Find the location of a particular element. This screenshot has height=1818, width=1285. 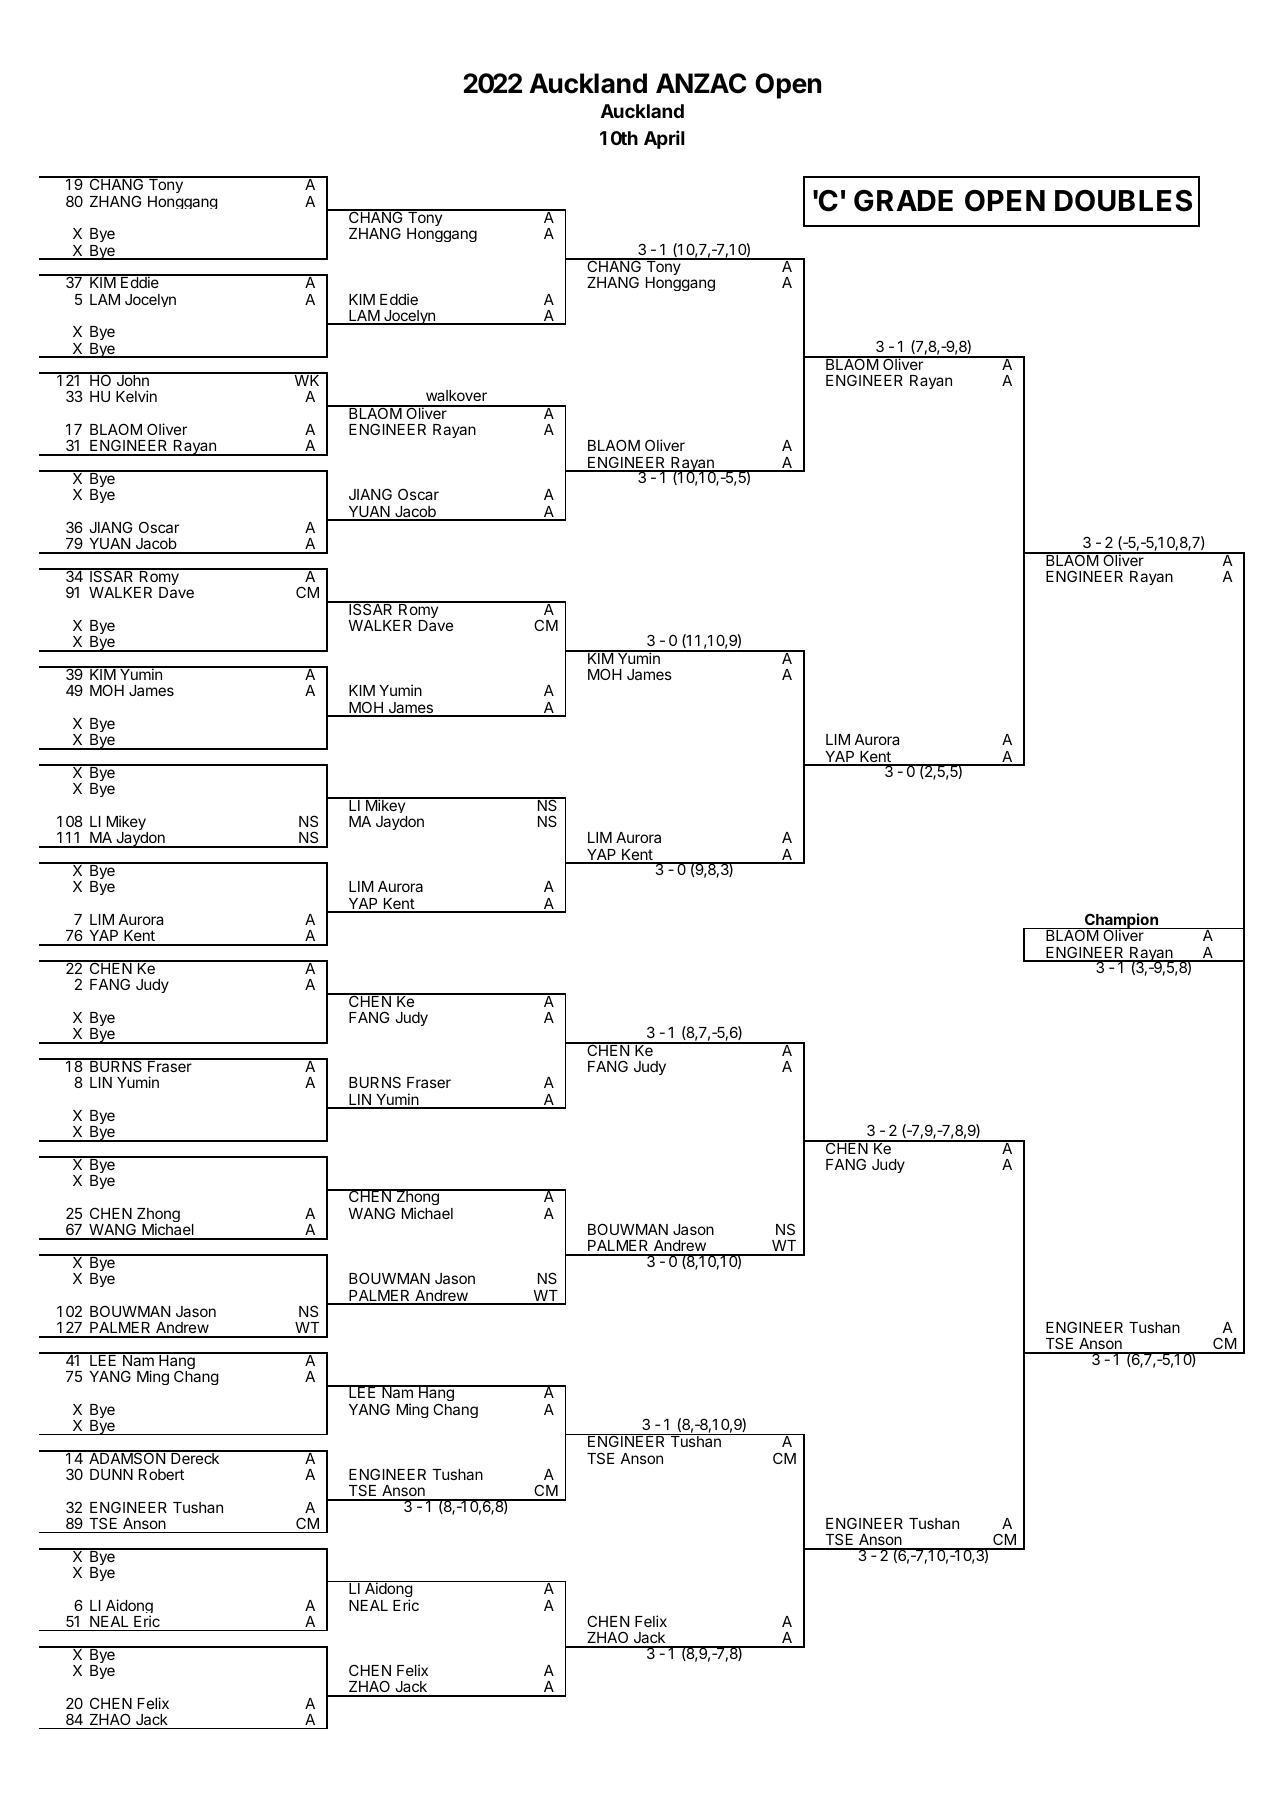

GRADE is located at coordinates (903, 201).
